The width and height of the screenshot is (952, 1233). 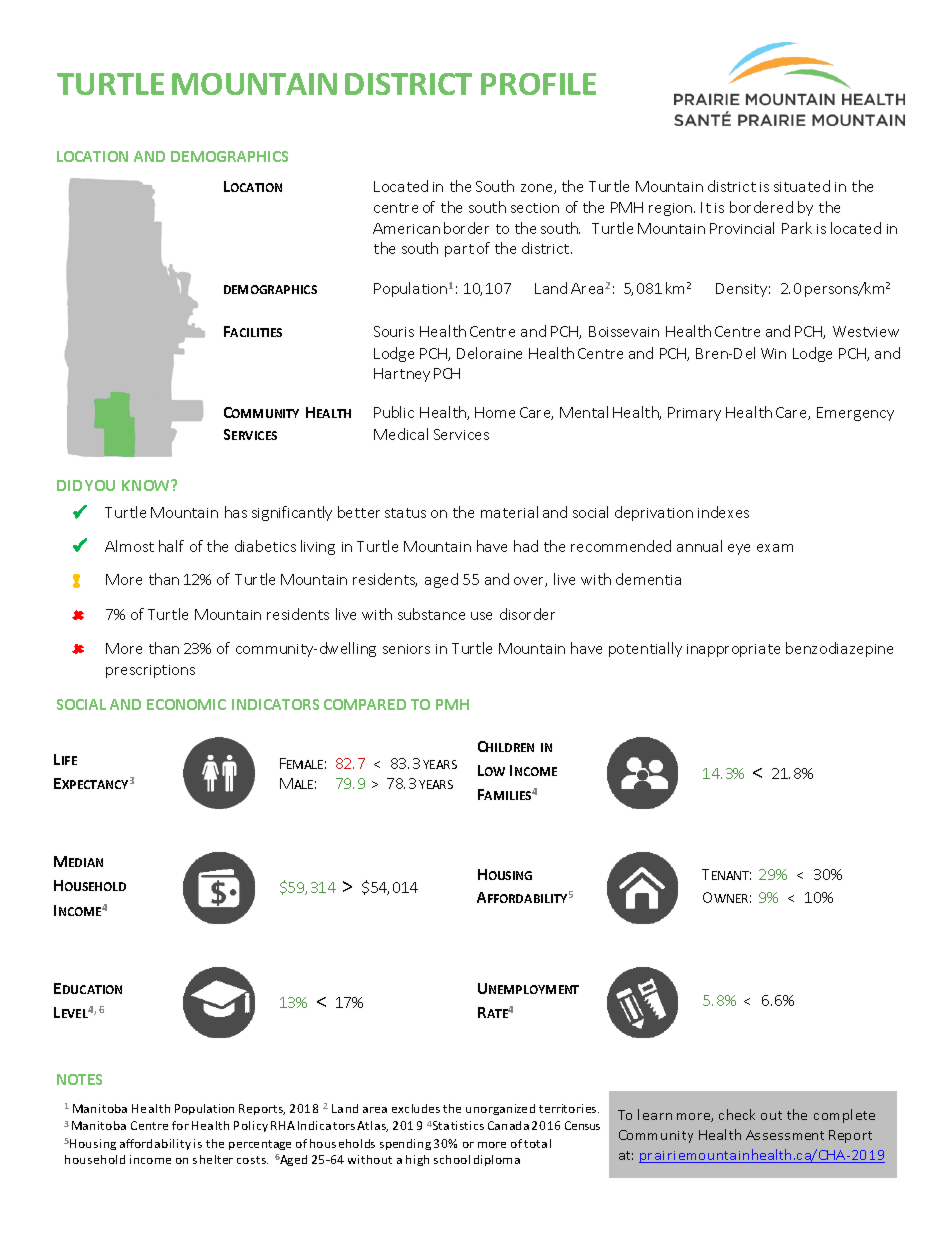 I want to click on ECONOMIC, so click(x=186, y=704).
